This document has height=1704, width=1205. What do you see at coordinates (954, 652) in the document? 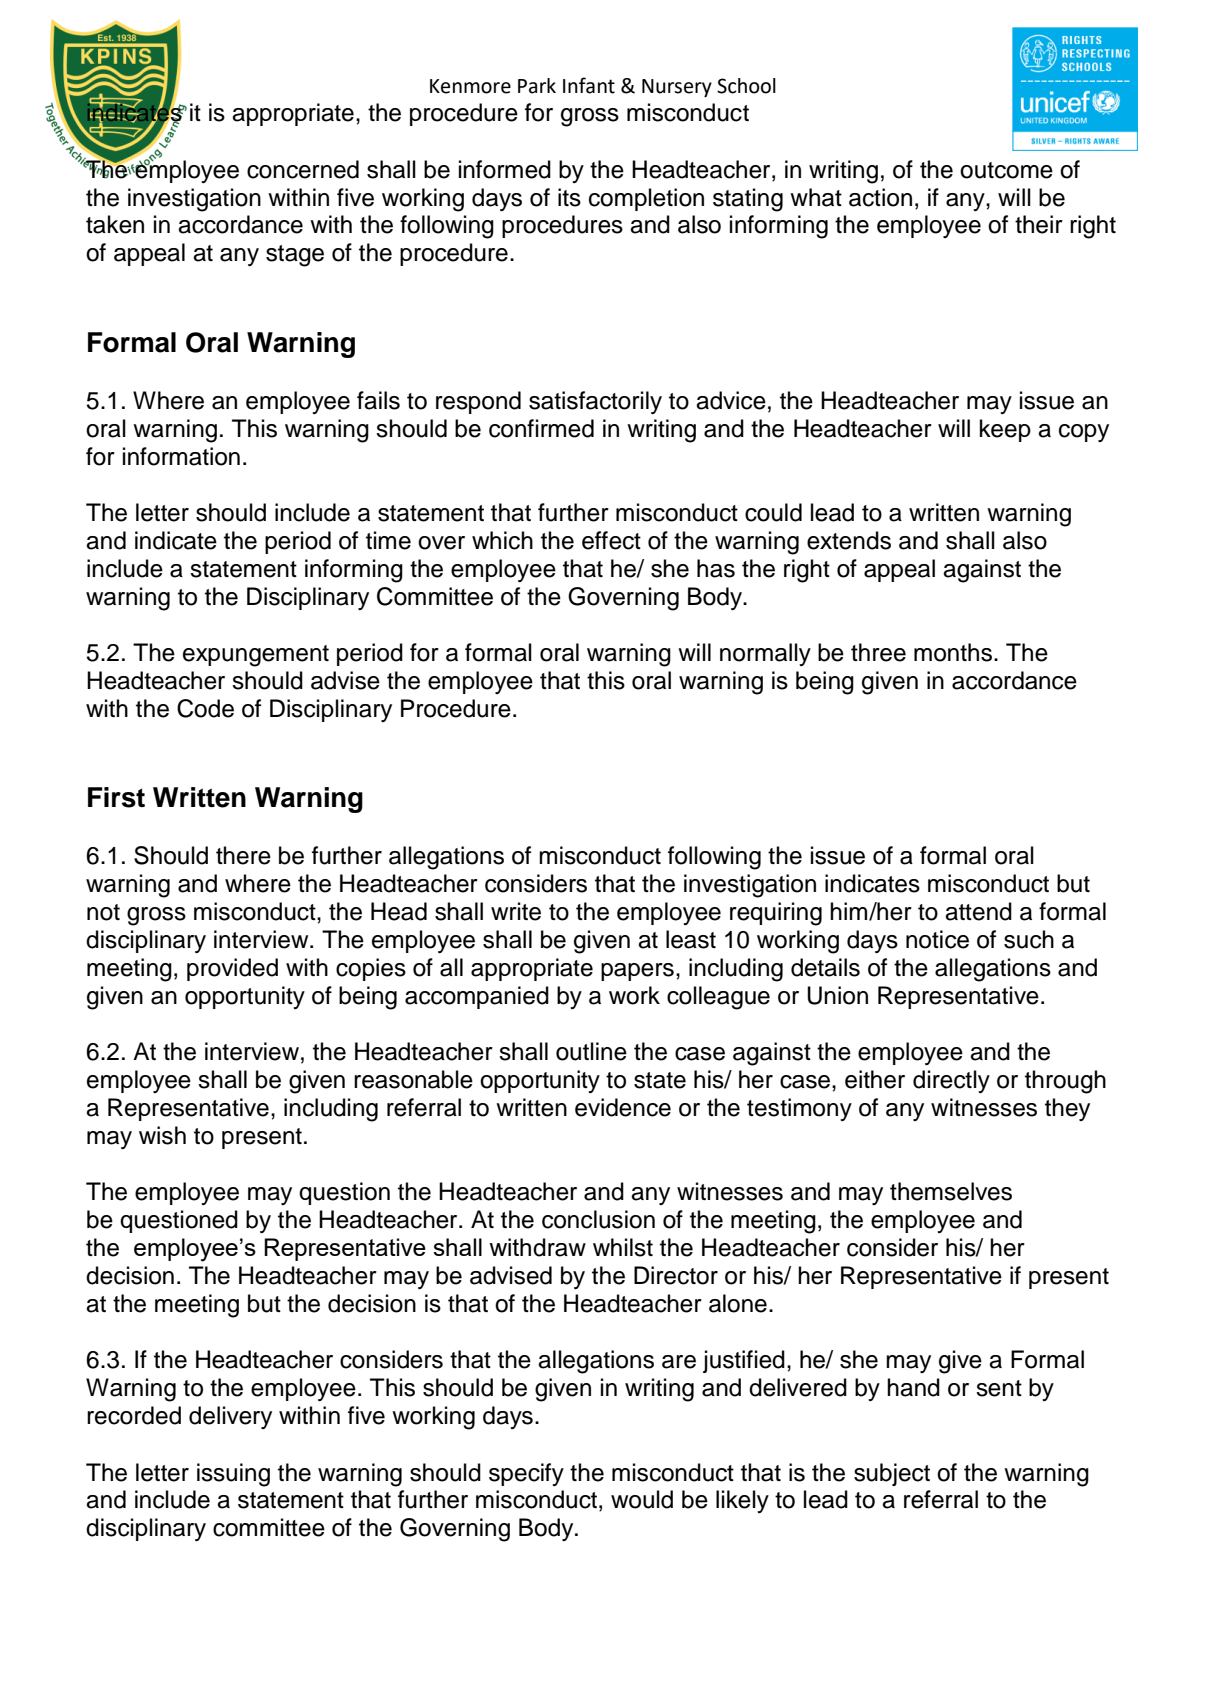
I see `months` at bounding box center [954, 652].
